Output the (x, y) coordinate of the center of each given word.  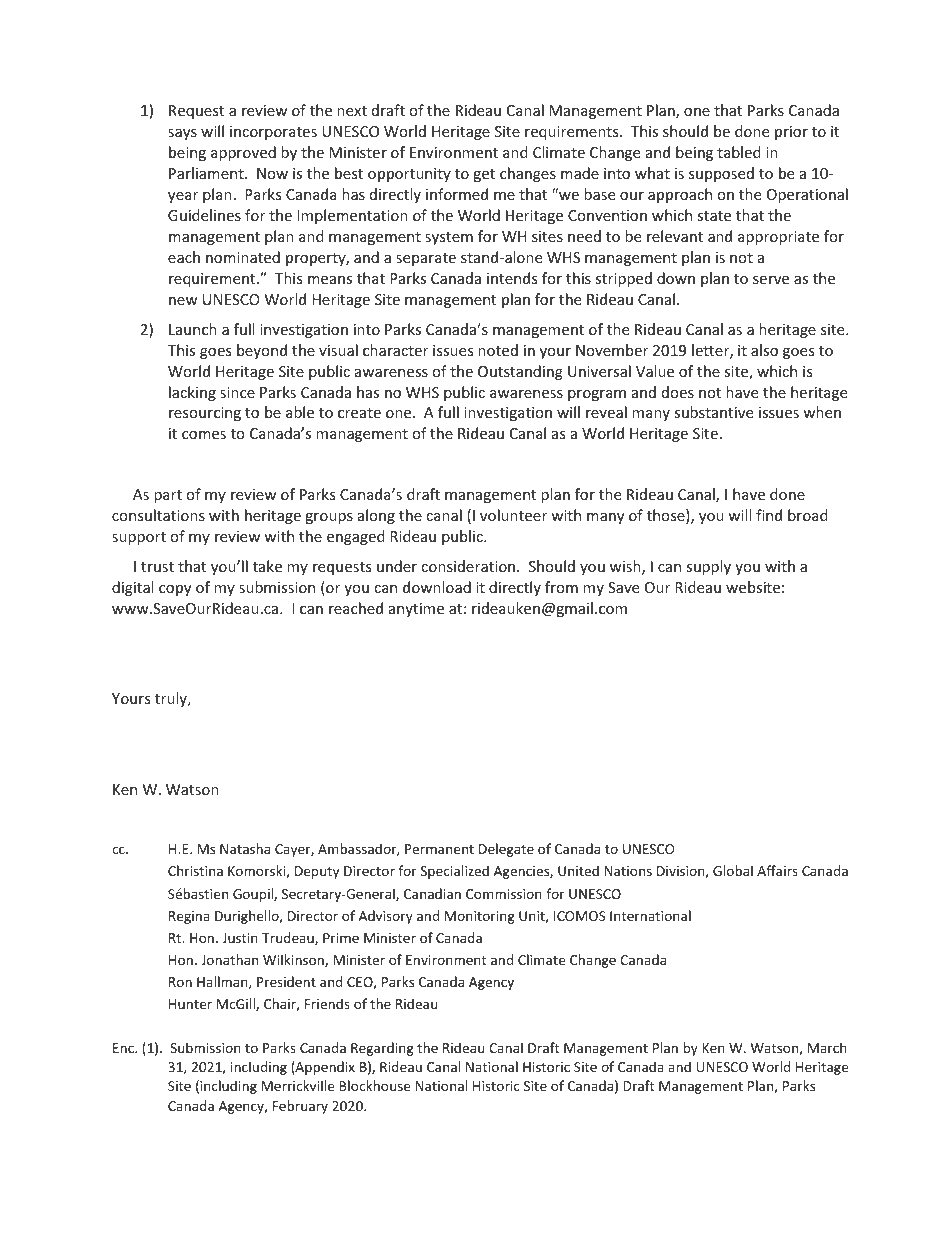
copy (175, 590)
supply (708, 567)
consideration (468, 566)
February (300, 1107)
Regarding (382, 1049)
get (484, 175)
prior (791, 133)
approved (243, 153)
